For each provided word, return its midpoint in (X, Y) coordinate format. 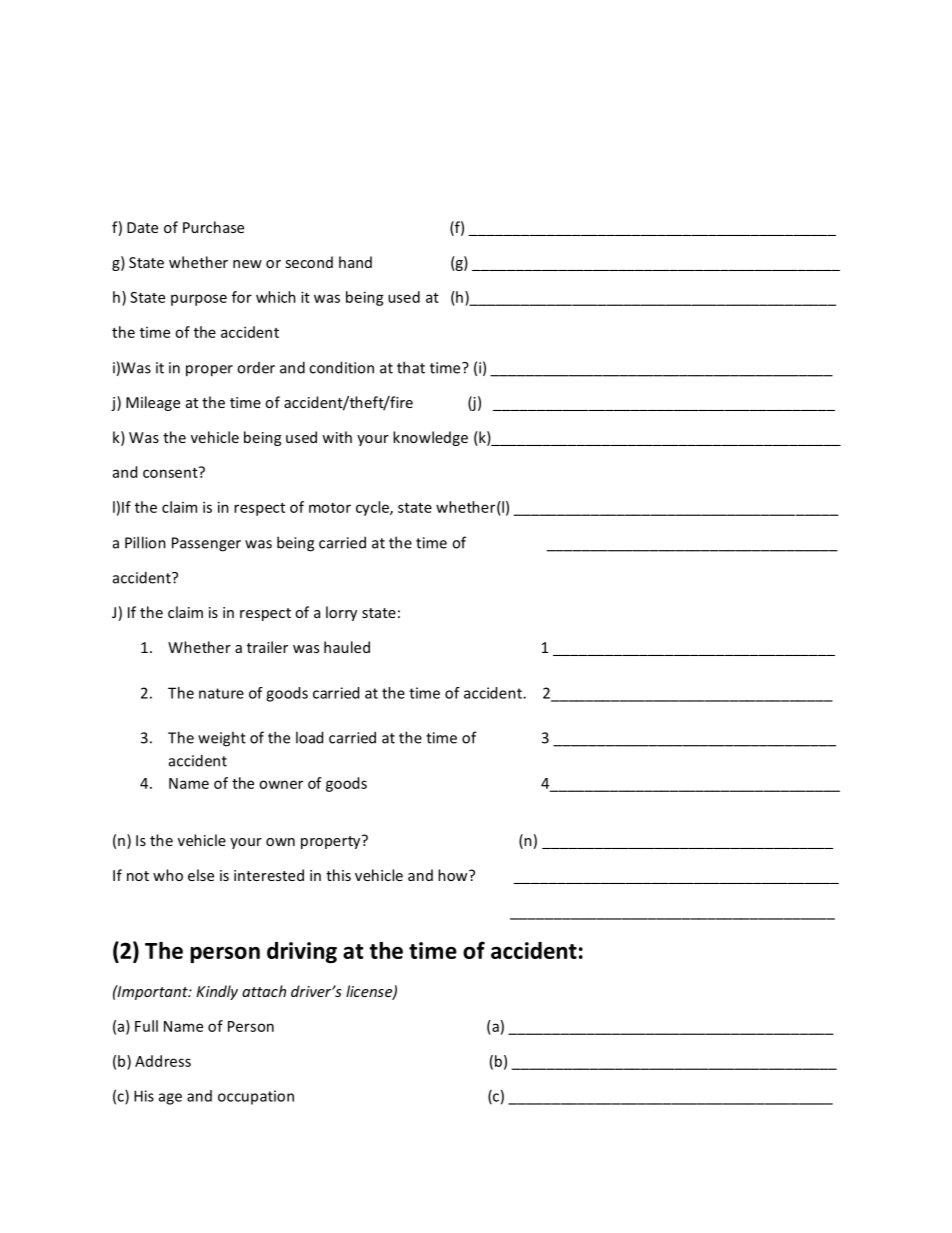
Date (142, 227)
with (337, 437)
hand (355, 262)
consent (171, 472)
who (168, 875)
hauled (347, 647)
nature (221, 693)
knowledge (430, 438)
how (454, 875)
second (309, 262)
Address (163, 1061)
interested (269, 875)
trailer (267, 647)
